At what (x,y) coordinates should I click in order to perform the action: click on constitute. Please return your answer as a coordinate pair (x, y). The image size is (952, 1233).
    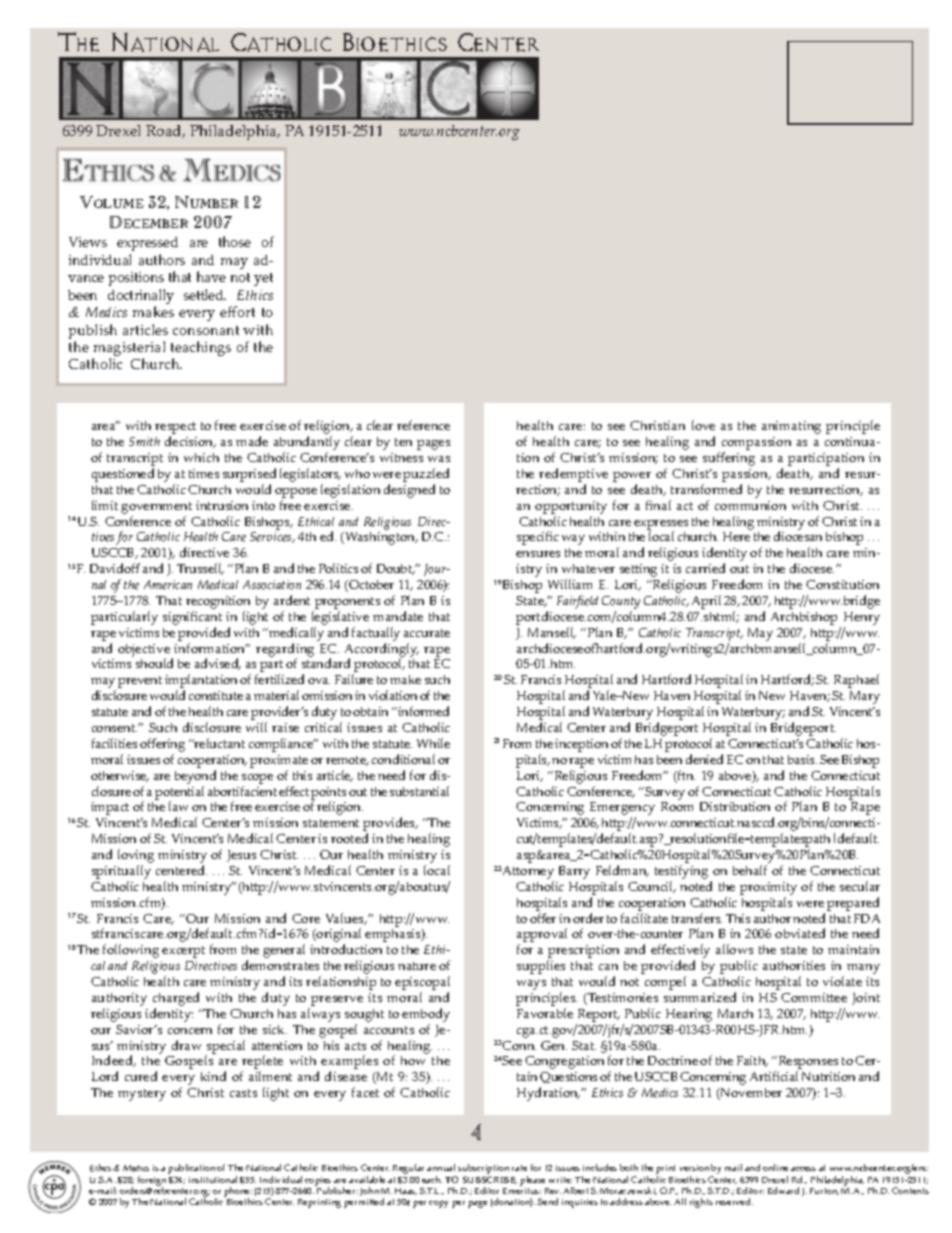
    Looking at the image, I should click on (216, 695).
